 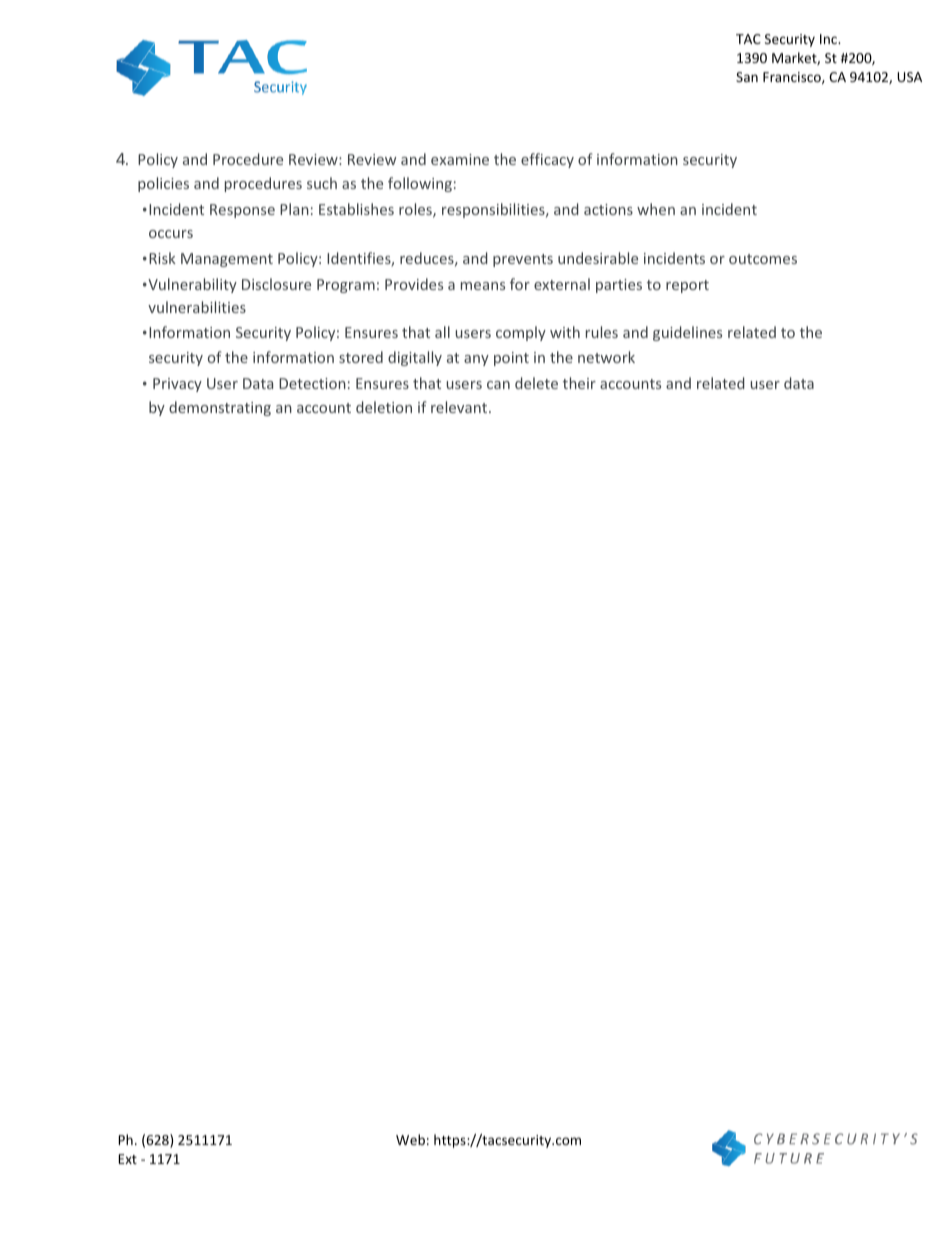 What do you see at coordinates (322, 183) in the screenshot?
I see `such` at bounding box center [322, 183].
